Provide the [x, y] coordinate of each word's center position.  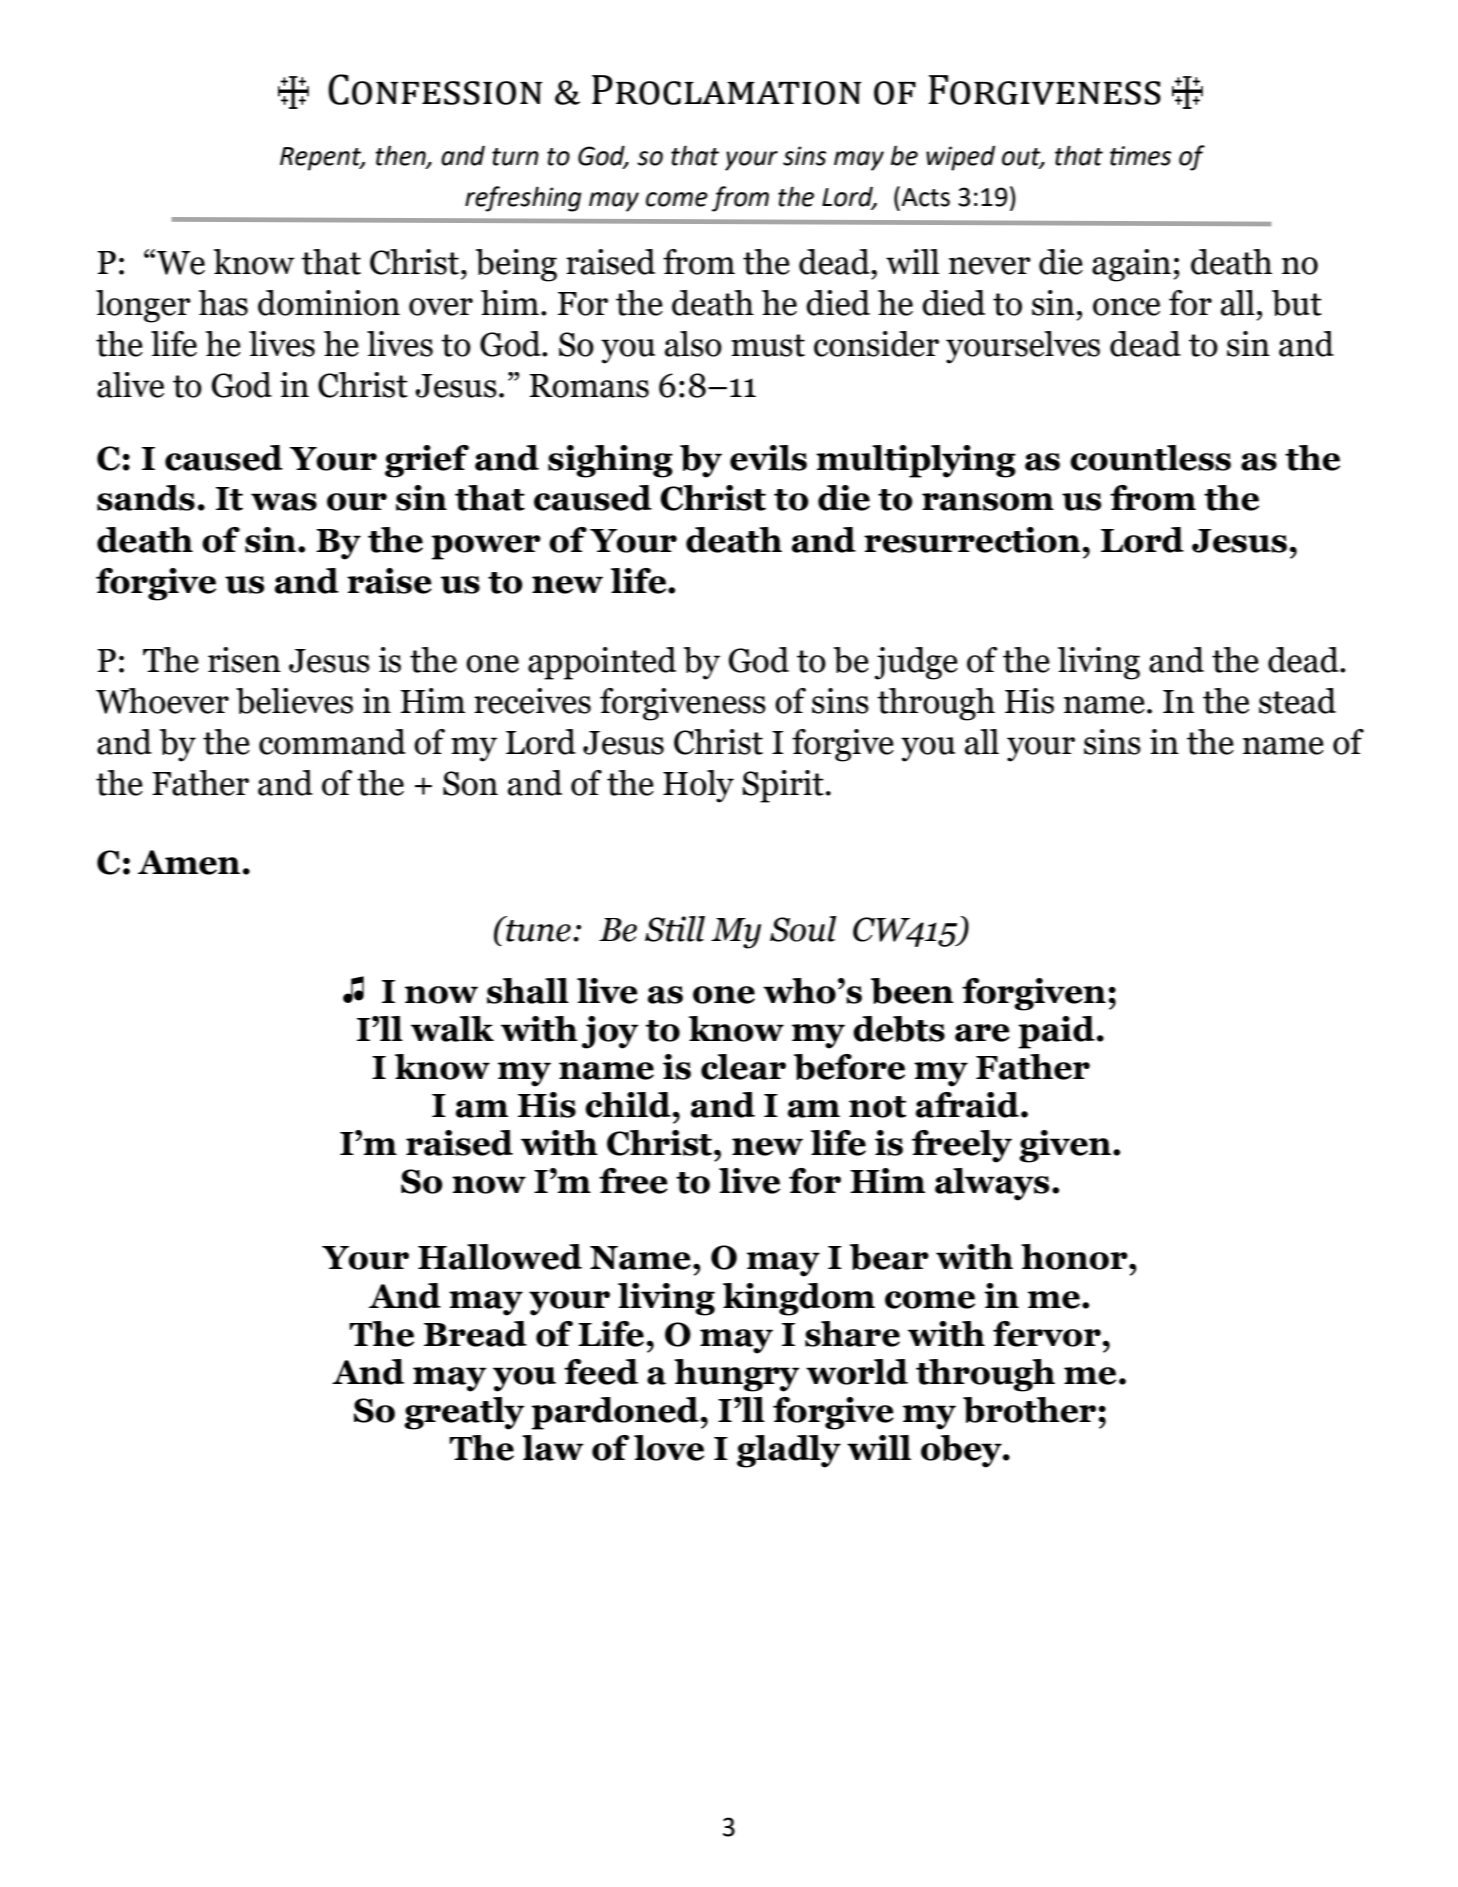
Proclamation [727, 90]
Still [675, 929]
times [1140, 156]
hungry [737, 1375]
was [284, 502]
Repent [322, 159]
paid [1056, 1032]
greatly [464, 1413]
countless [1150, 458]
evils [768, 458]
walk [452, 1029]
